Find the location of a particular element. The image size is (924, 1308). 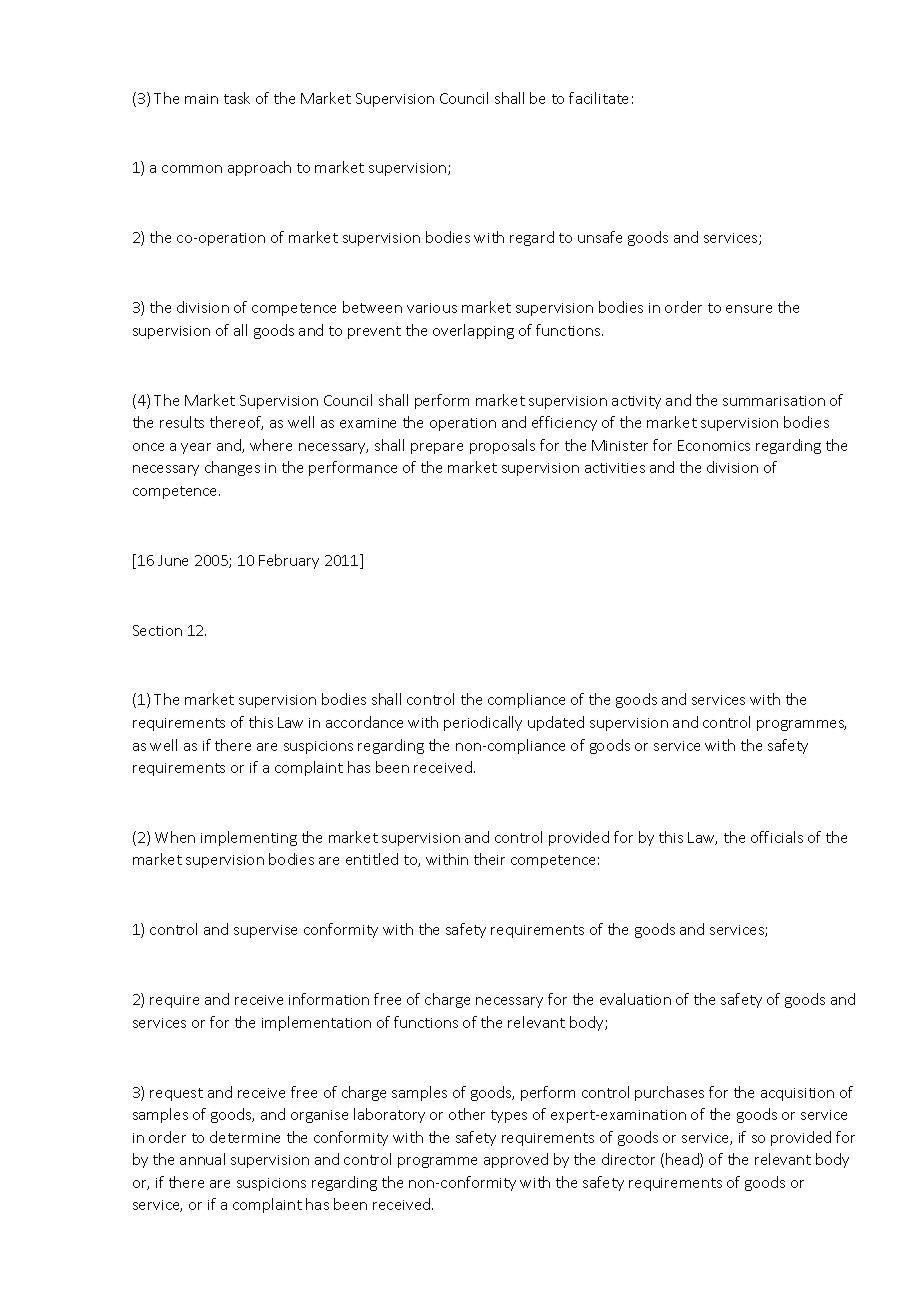

determine is located at coordinates (245, 1137).
